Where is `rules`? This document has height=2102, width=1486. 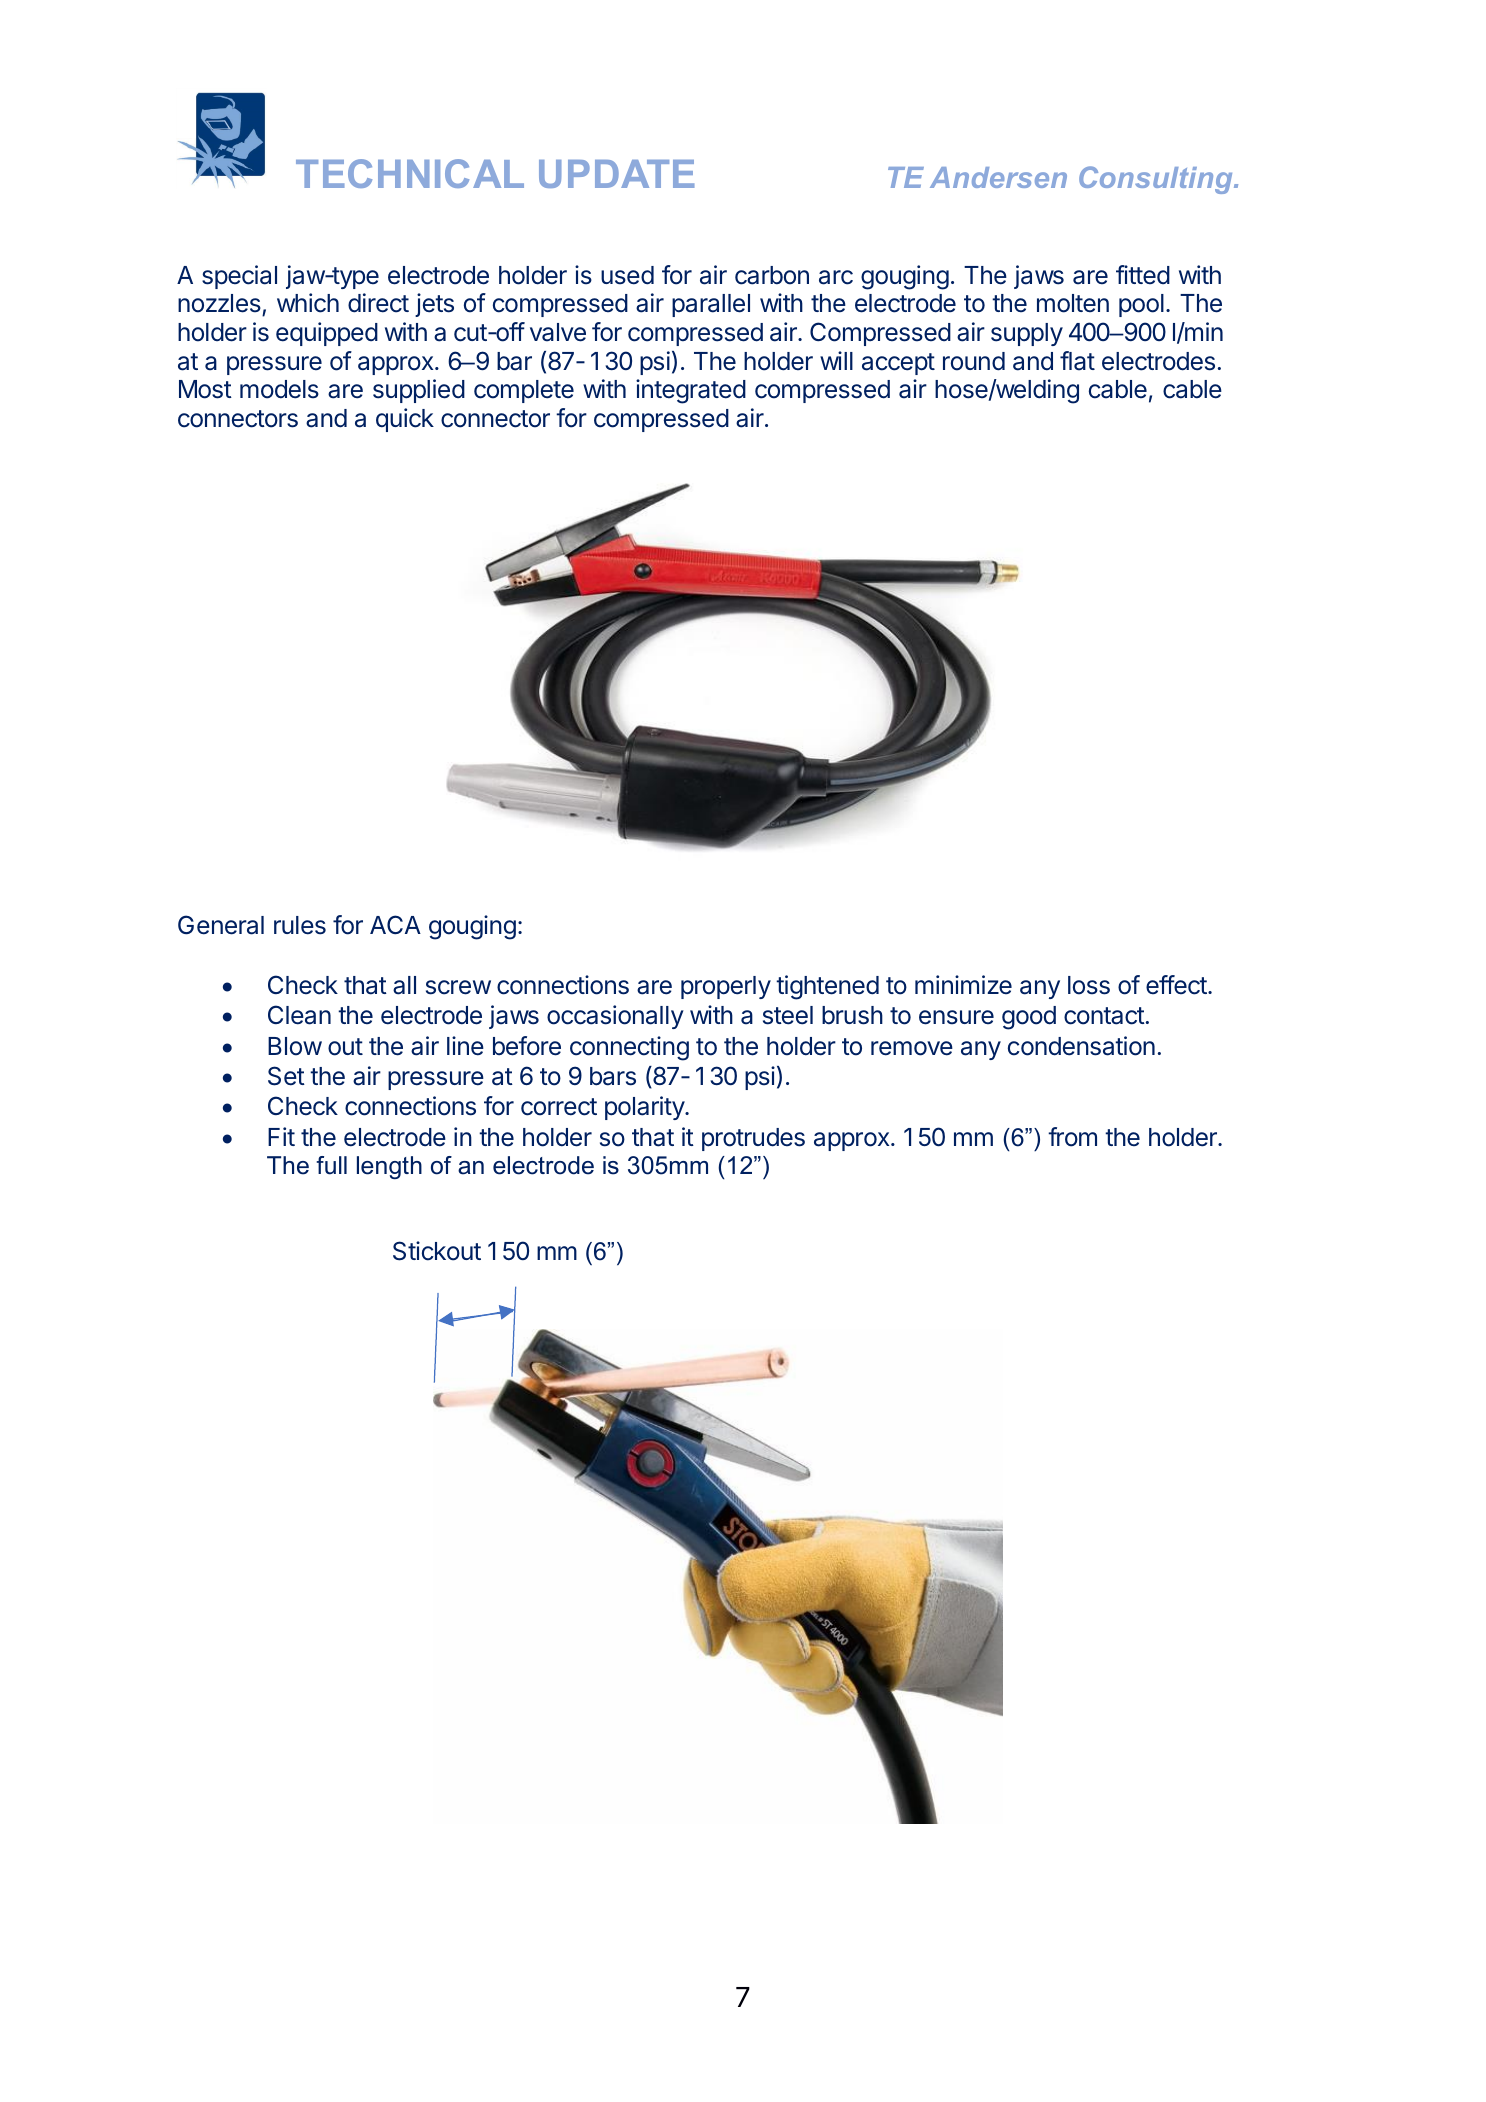 rules is located at coordinates (300, 925).
